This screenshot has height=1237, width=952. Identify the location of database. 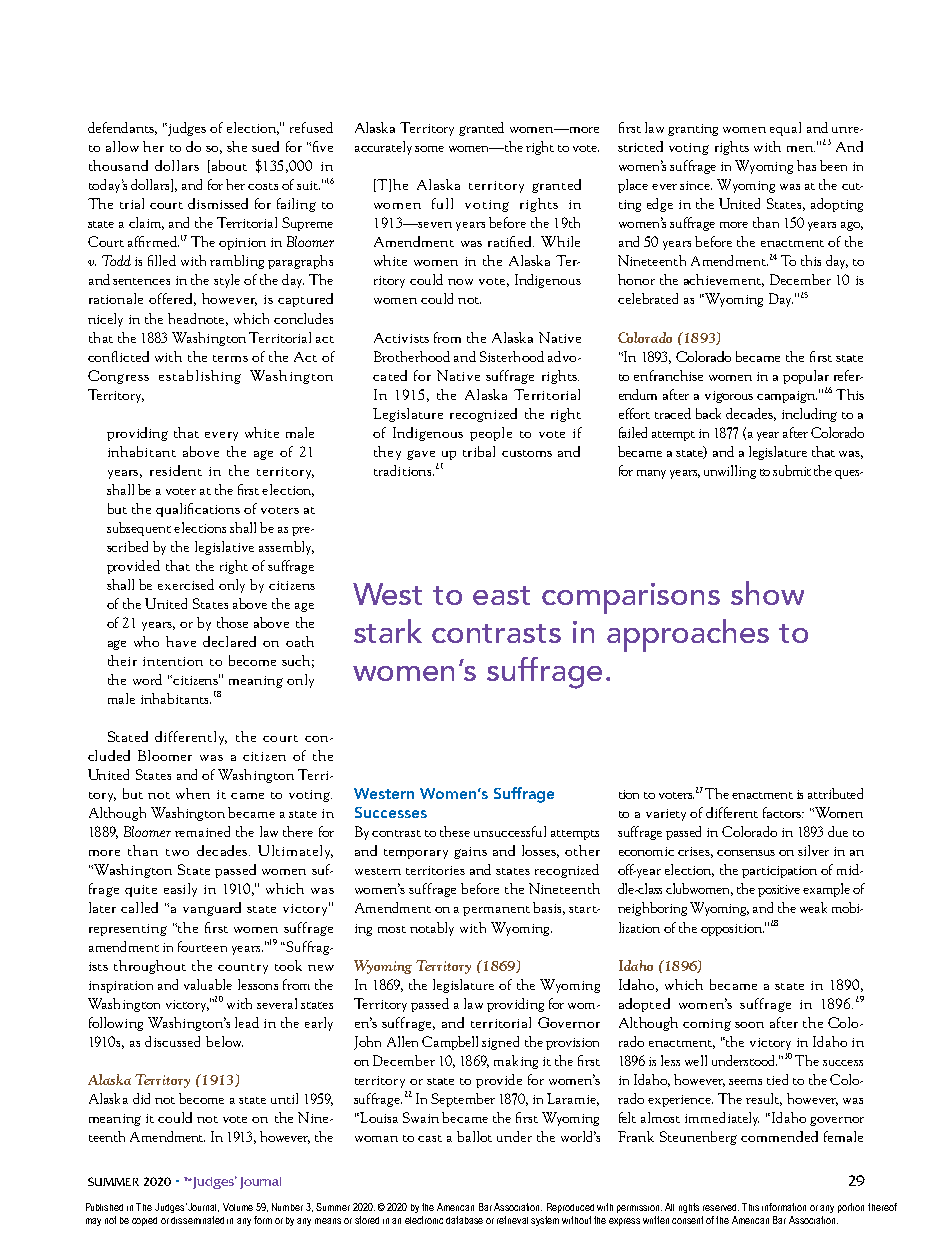
(464, 1220).
